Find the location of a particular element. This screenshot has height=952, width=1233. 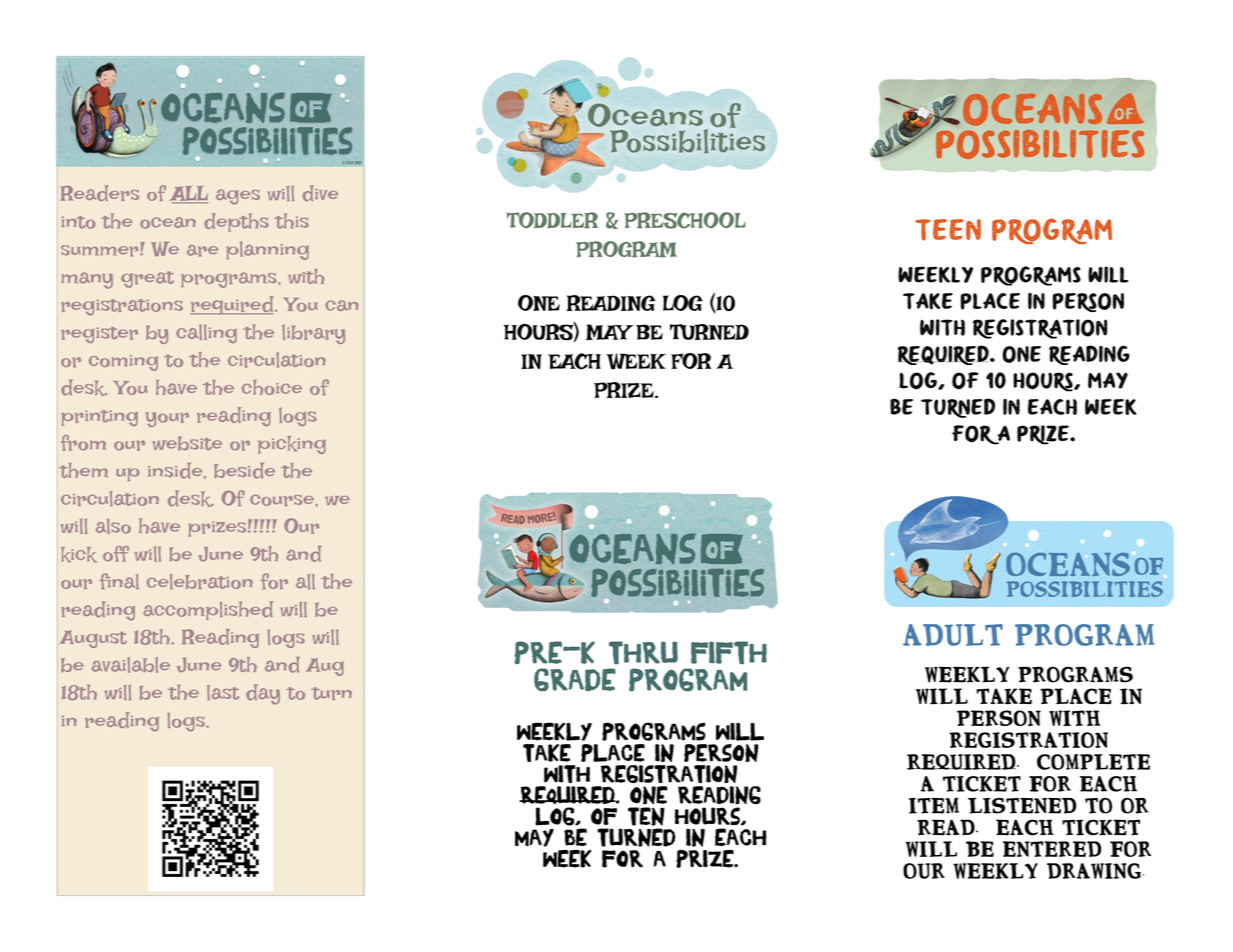

PRESCHOOL is located at coordinates (685, 220).
